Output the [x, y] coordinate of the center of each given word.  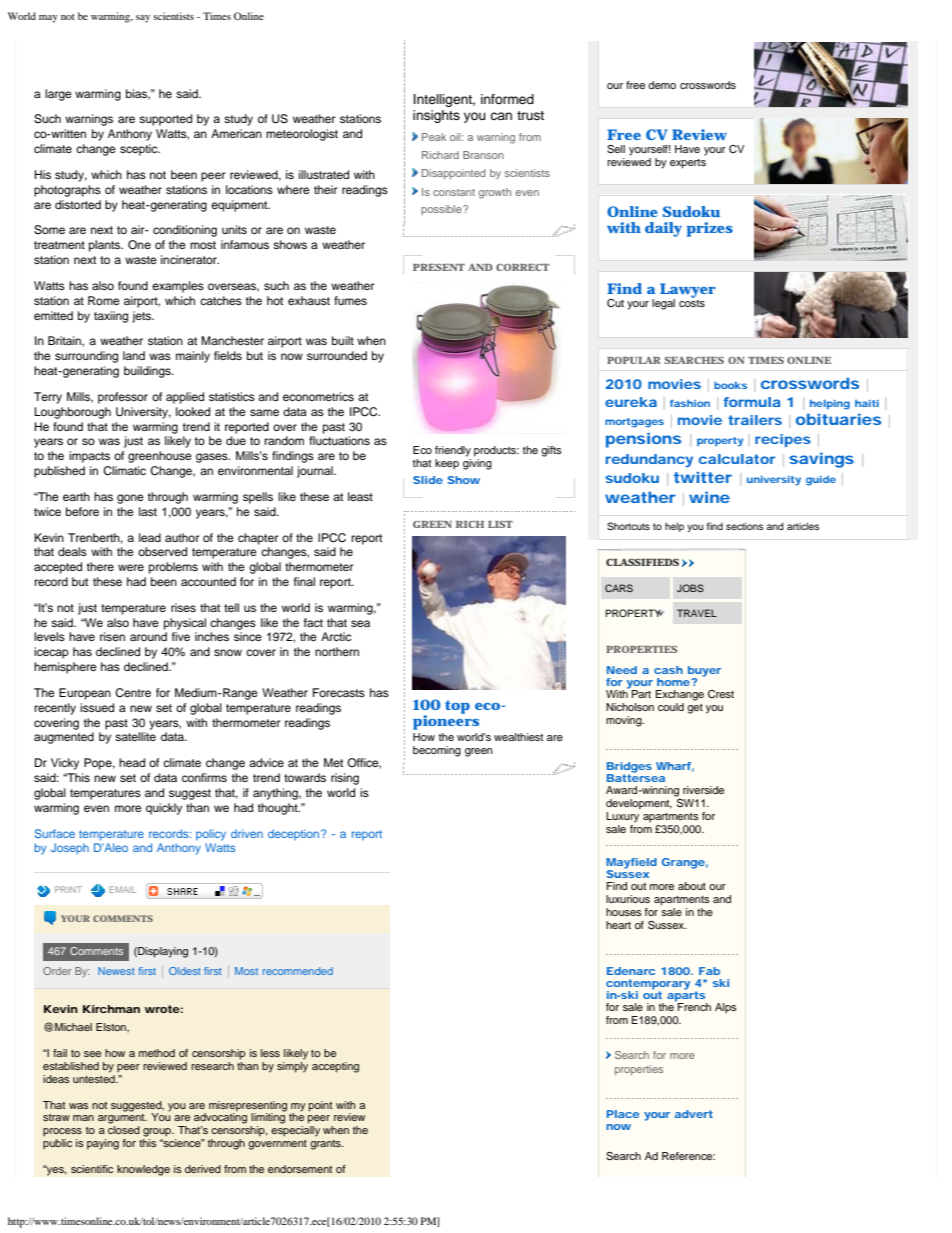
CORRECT [522, 267]
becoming [437, 751]
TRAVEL [697, 613]
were [131, 567]
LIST [500, 524]
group [158, 1132]
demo [662, 85]
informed [507, 99]
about [692, 886]
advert [694, 1114]
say [143, 19]
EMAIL [122, 889]
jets [143, 317]
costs [692, 302]
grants [326, 1145]
